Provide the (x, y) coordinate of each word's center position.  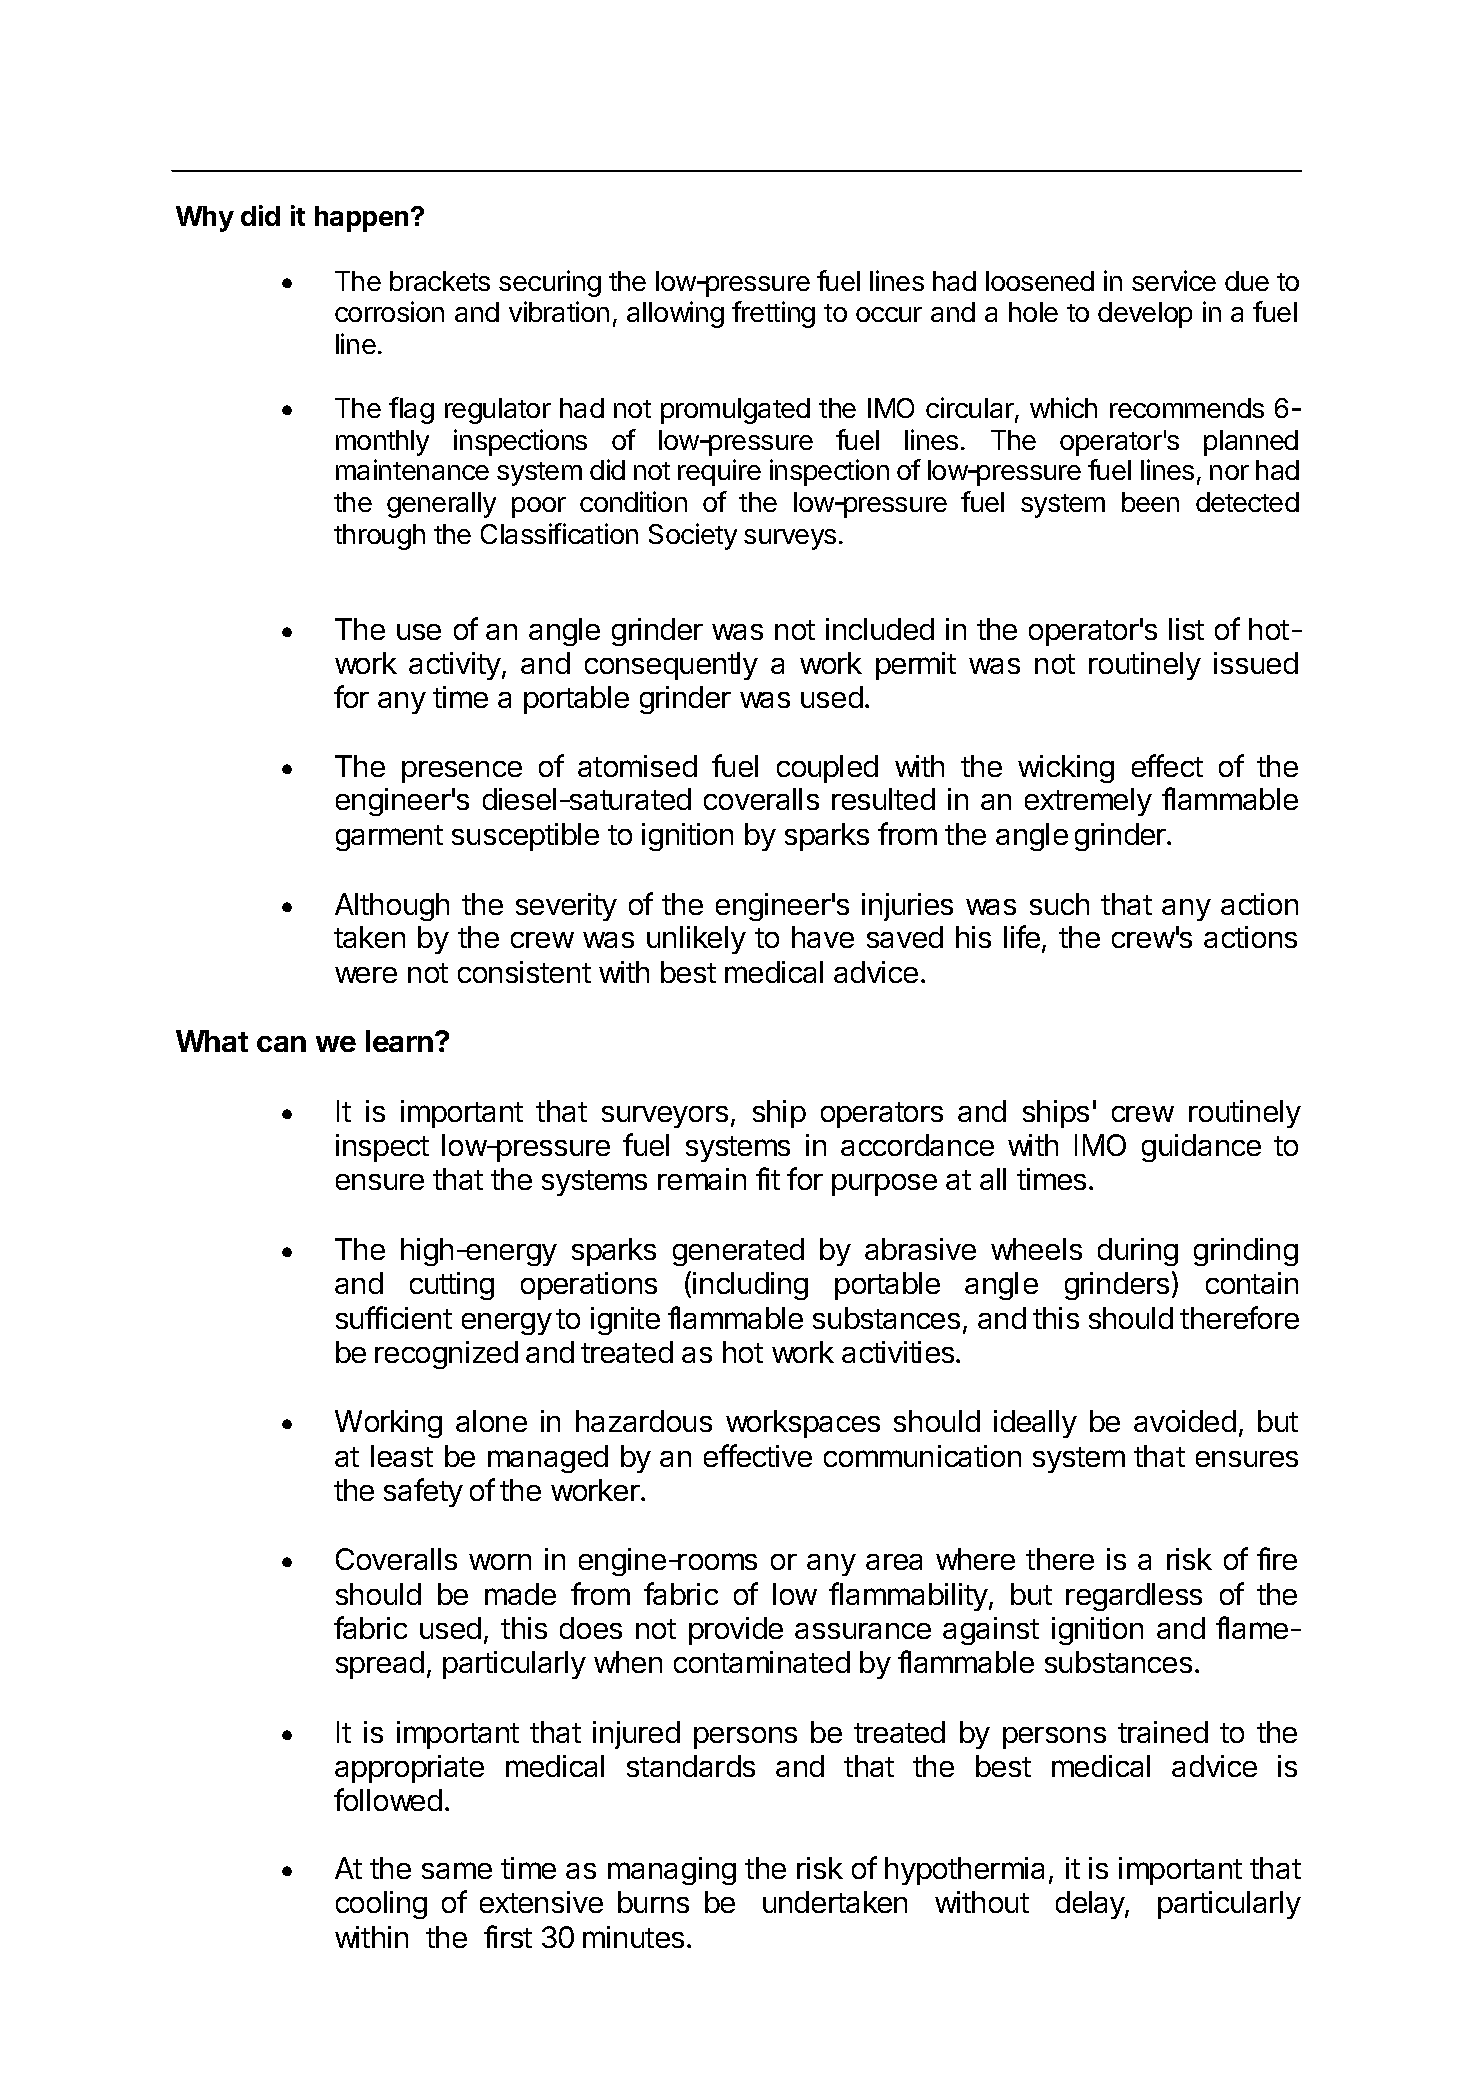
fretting (773, 314)
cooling (381, 1905)
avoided (1185, 1421)
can (281, 1044)
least (402, 1456)
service (1174, 280)
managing (672, 1871)
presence (462, 772)
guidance (1201, 1148)
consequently (671, 666)
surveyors (665, 1117)
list (1186, 629)
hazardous (644, 1421)
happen (361, 219)
